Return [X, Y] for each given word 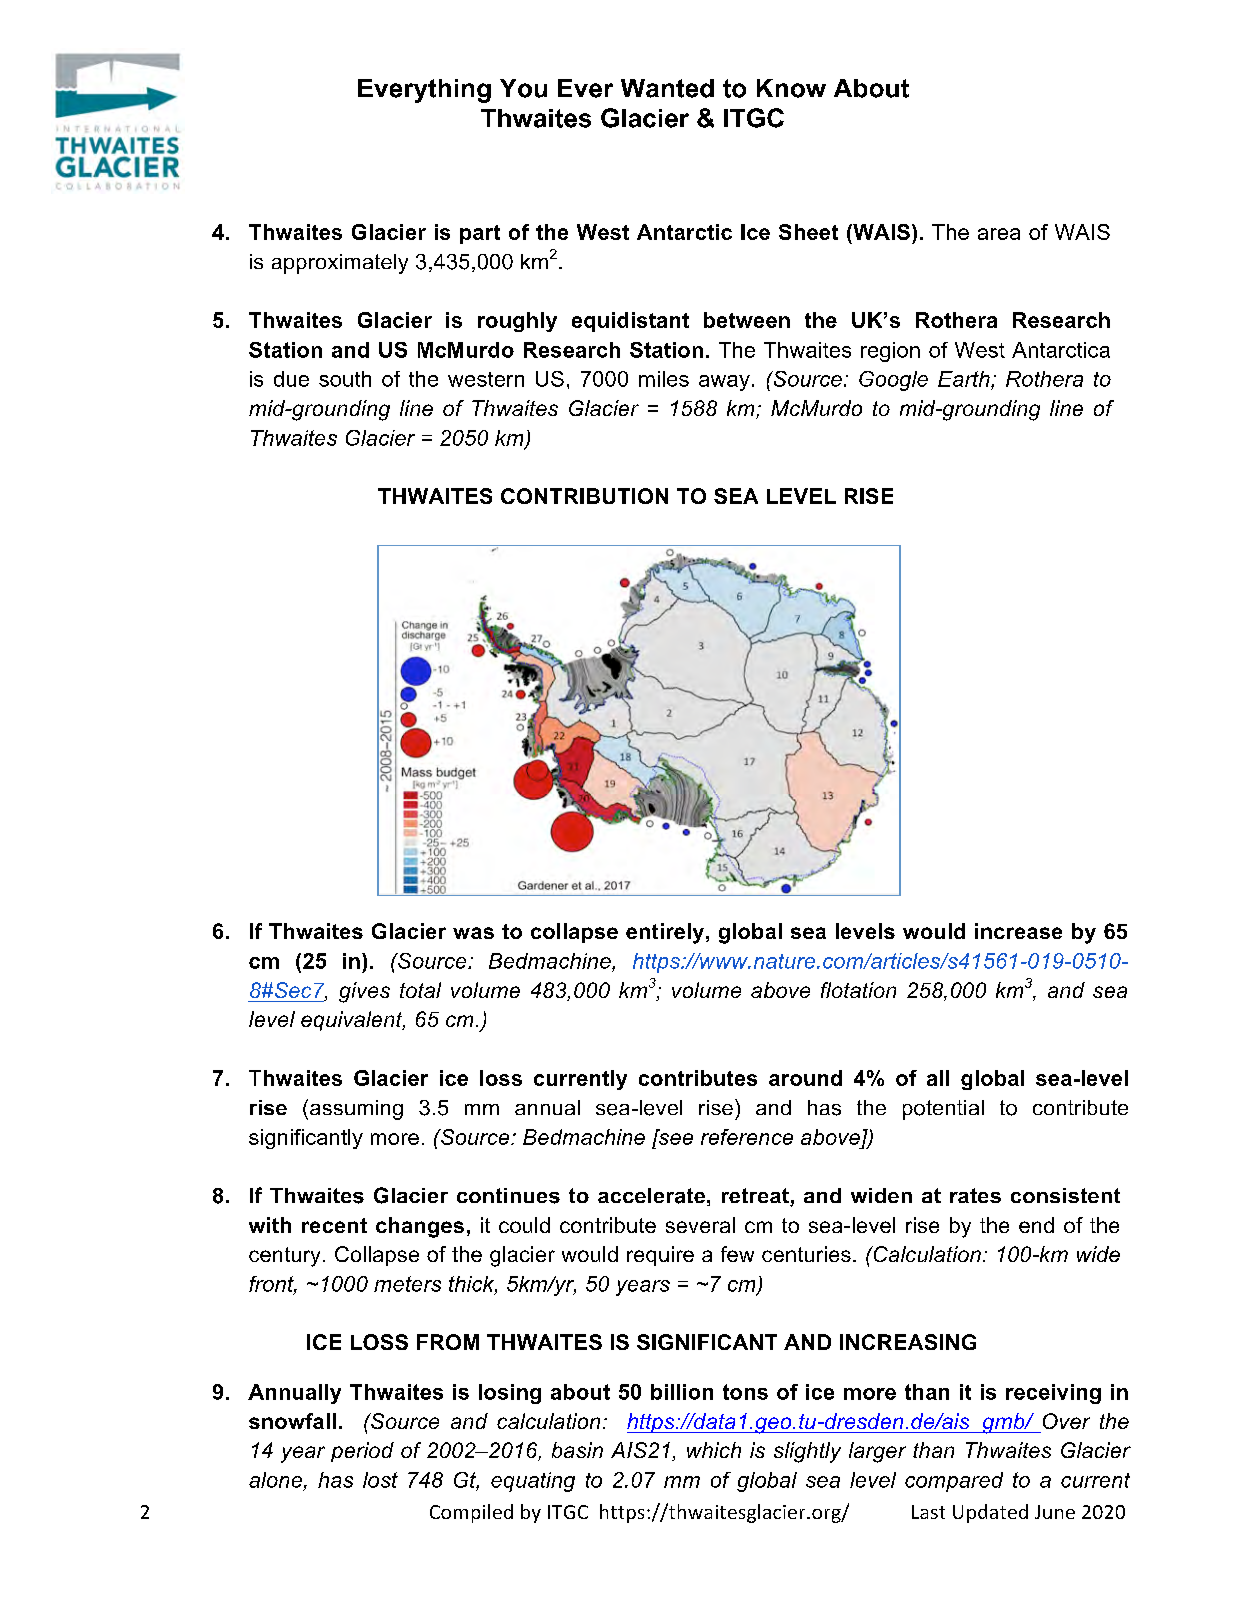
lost [380, 1480]
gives [364, 992]
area [999, 234]
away [724, 383]
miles [664, 379]
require [660, 1256]
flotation [858, 990]
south [345, 379]
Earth [965, 379]
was [473, 933]
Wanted [667, 88]
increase [1018, 931]
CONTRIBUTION [584, 496]
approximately [340, 264]
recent [334, 1225]
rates [975, 1195]
